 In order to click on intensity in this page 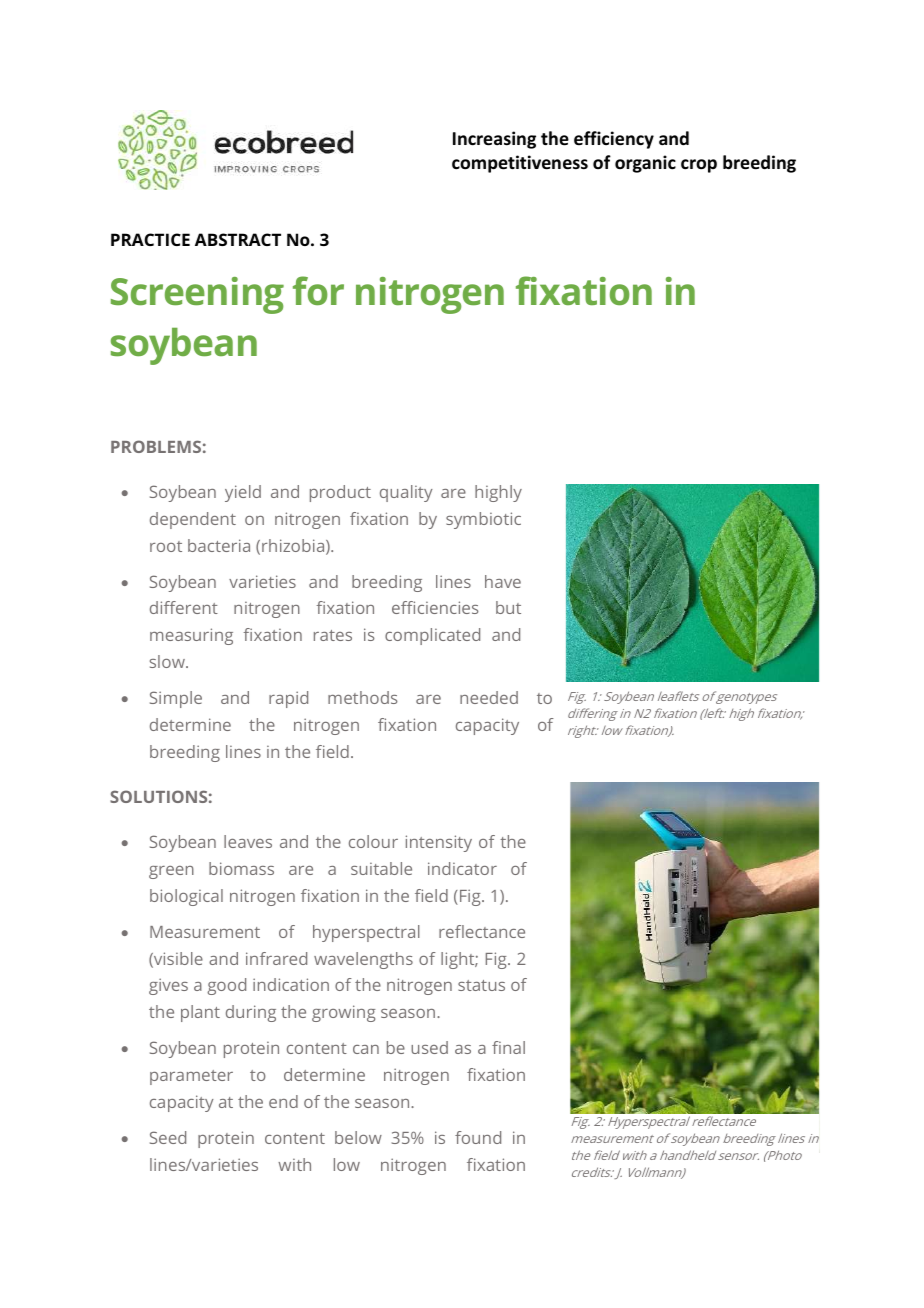, I will do `click(439, 843)`.
